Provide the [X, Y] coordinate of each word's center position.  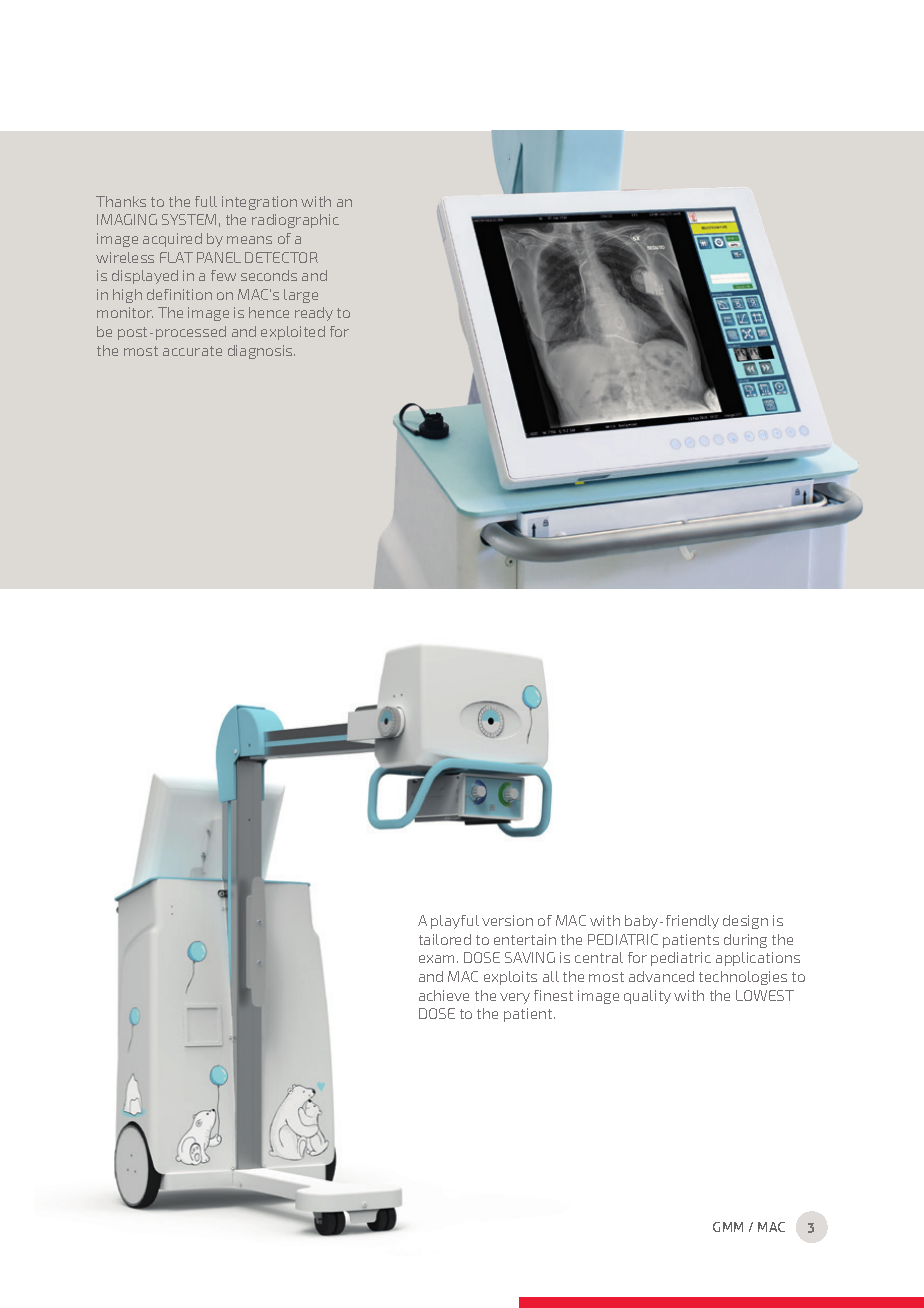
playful [455, 922]
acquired [172, 240]
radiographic [295, 221]
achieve [444, 995]
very [515, 998]
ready [314, 314]
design [745, 922]
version [507, 920]
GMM [728, 1227]
